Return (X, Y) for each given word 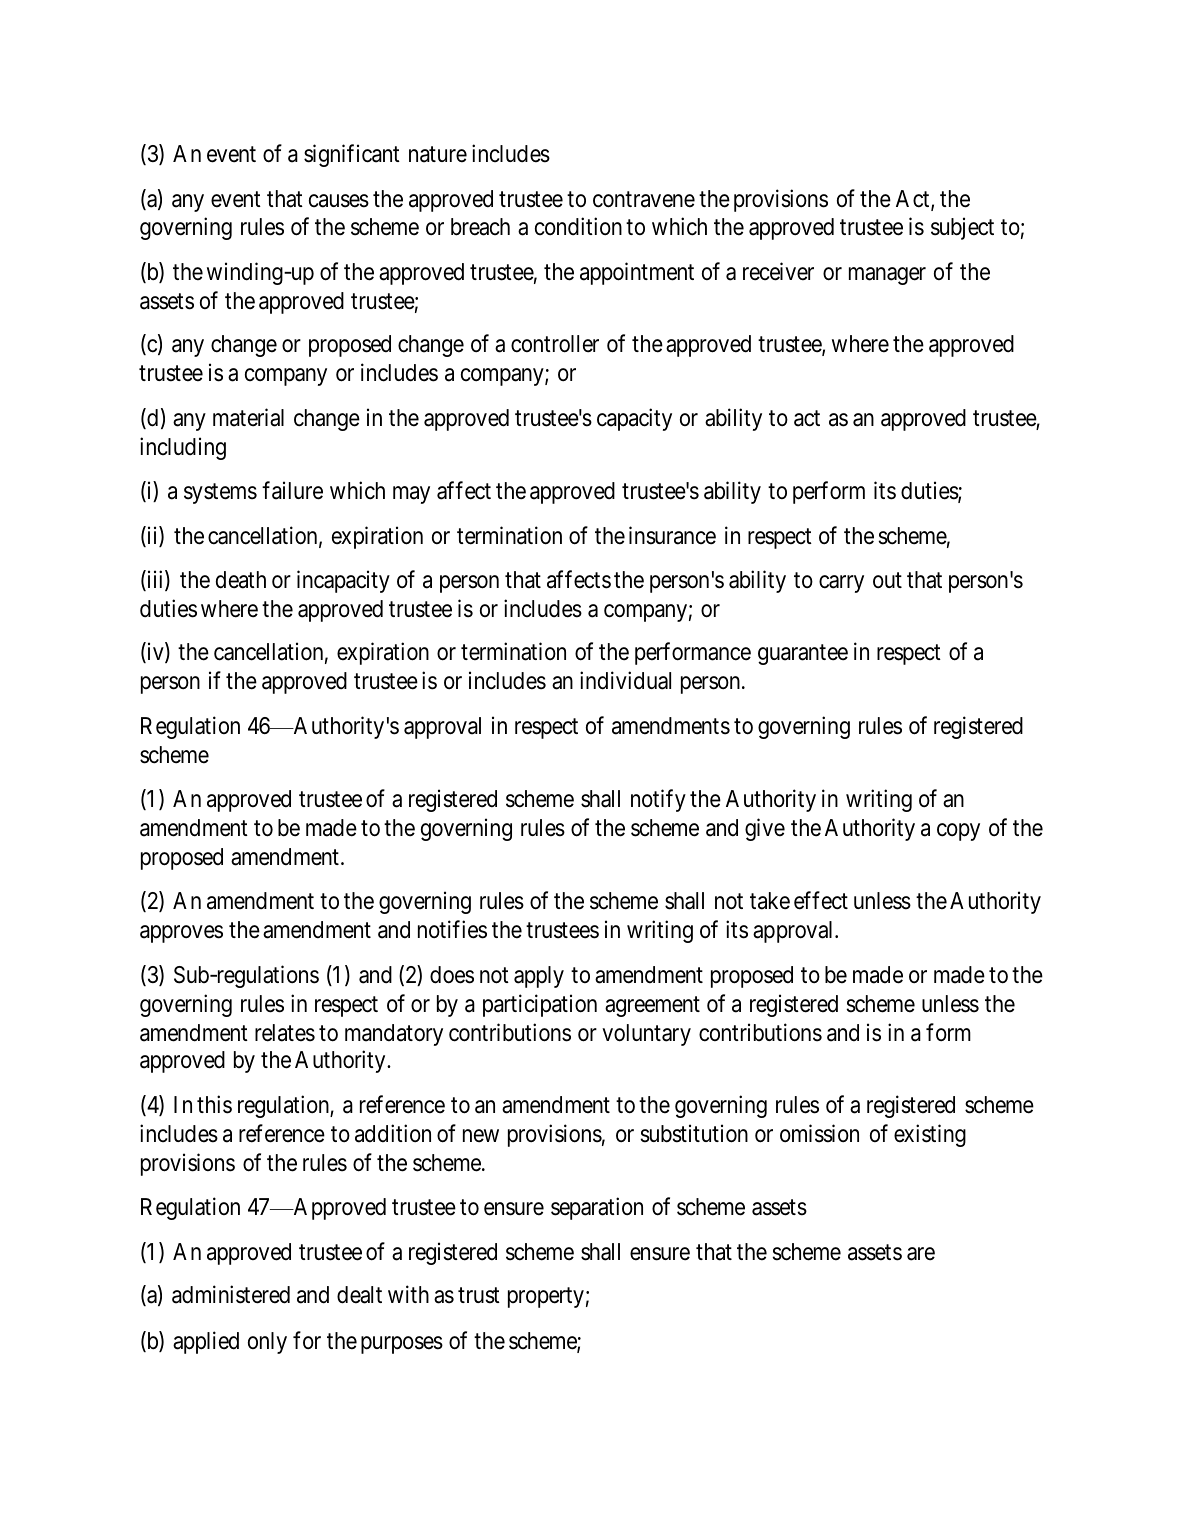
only (267, 1343)
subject (962, 228)
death (241, 580)
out (887, 580)
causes (339, 201)
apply (539, 977)
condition (578, 226)
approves (181, 934)
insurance (672, 535)
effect (821, 900)
